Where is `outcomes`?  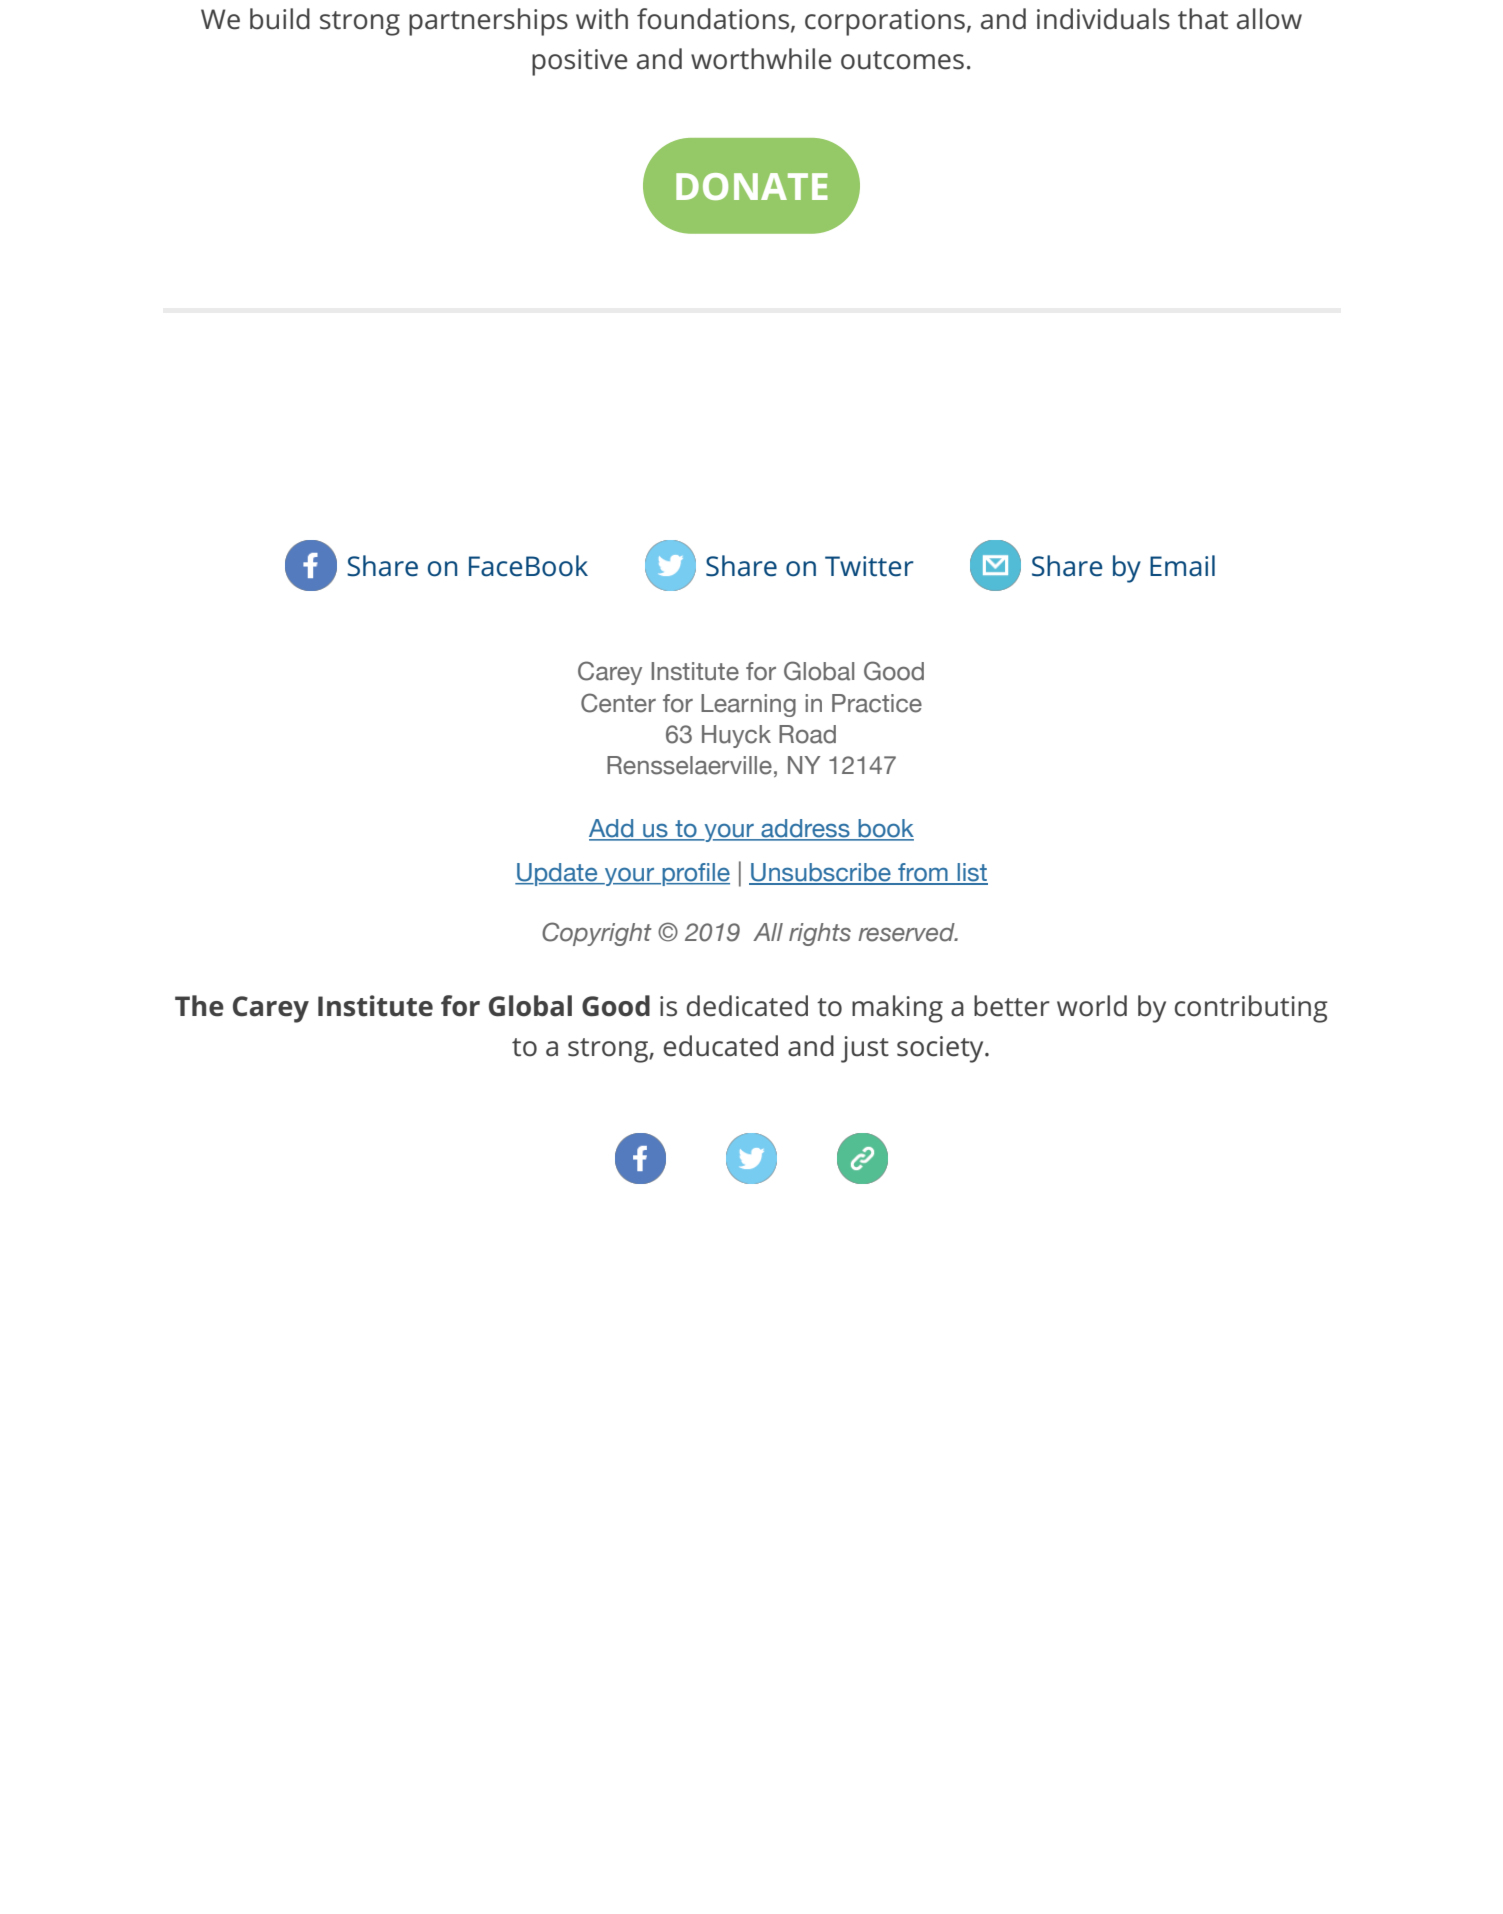
outcomes is located at coordinates (902, 60).
